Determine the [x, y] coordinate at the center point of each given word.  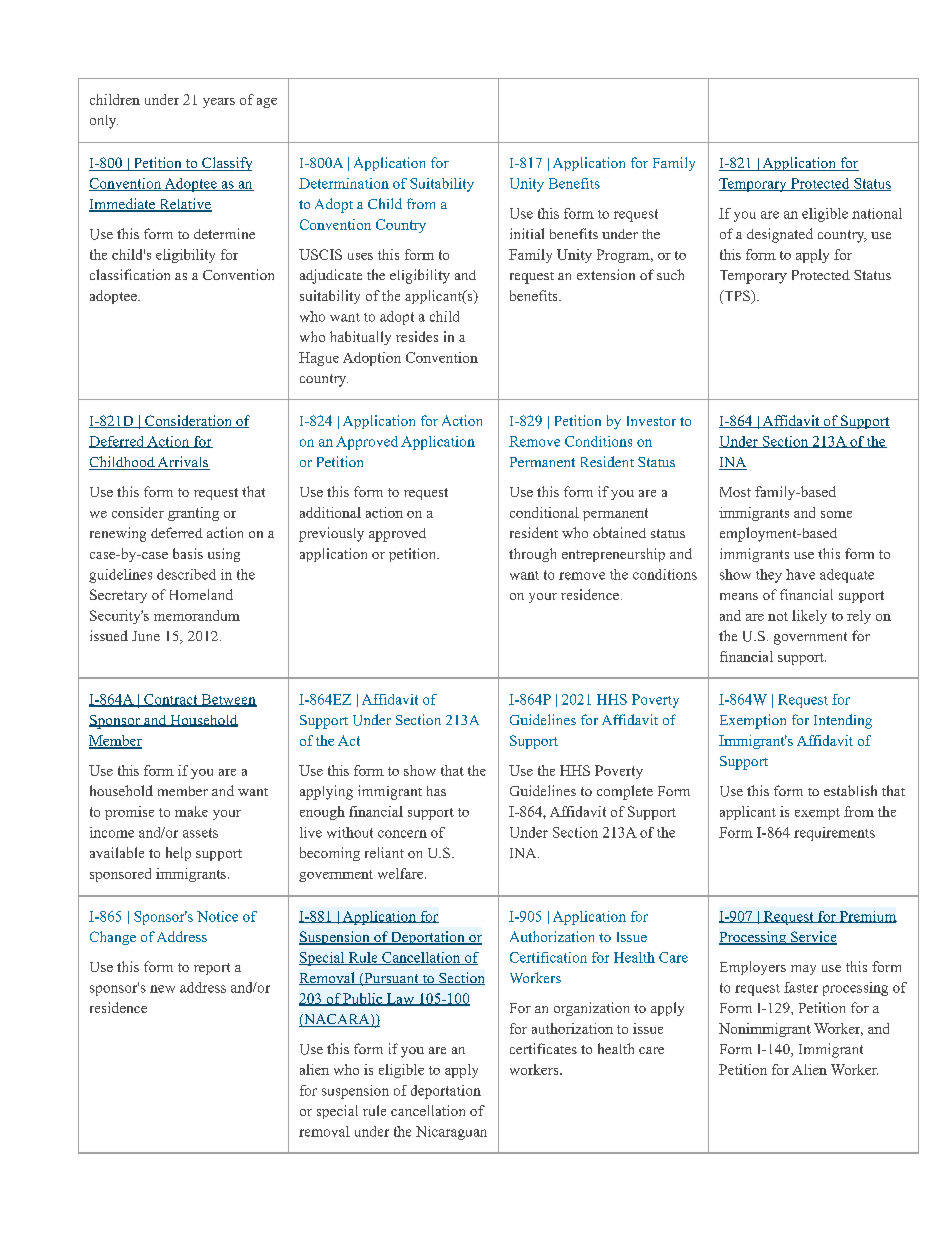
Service [813, 938]
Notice [217, 916]
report [212, 969]
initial [527, 233]
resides [417, 336]
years [219, 103]
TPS [737, 297]
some [836, 514]
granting [193, 514]
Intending [843, 721]
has [436, 791]
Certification [548, 957]
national [877, 213]
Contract [171, 700]
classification [130, 274]
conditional [544, 512]
